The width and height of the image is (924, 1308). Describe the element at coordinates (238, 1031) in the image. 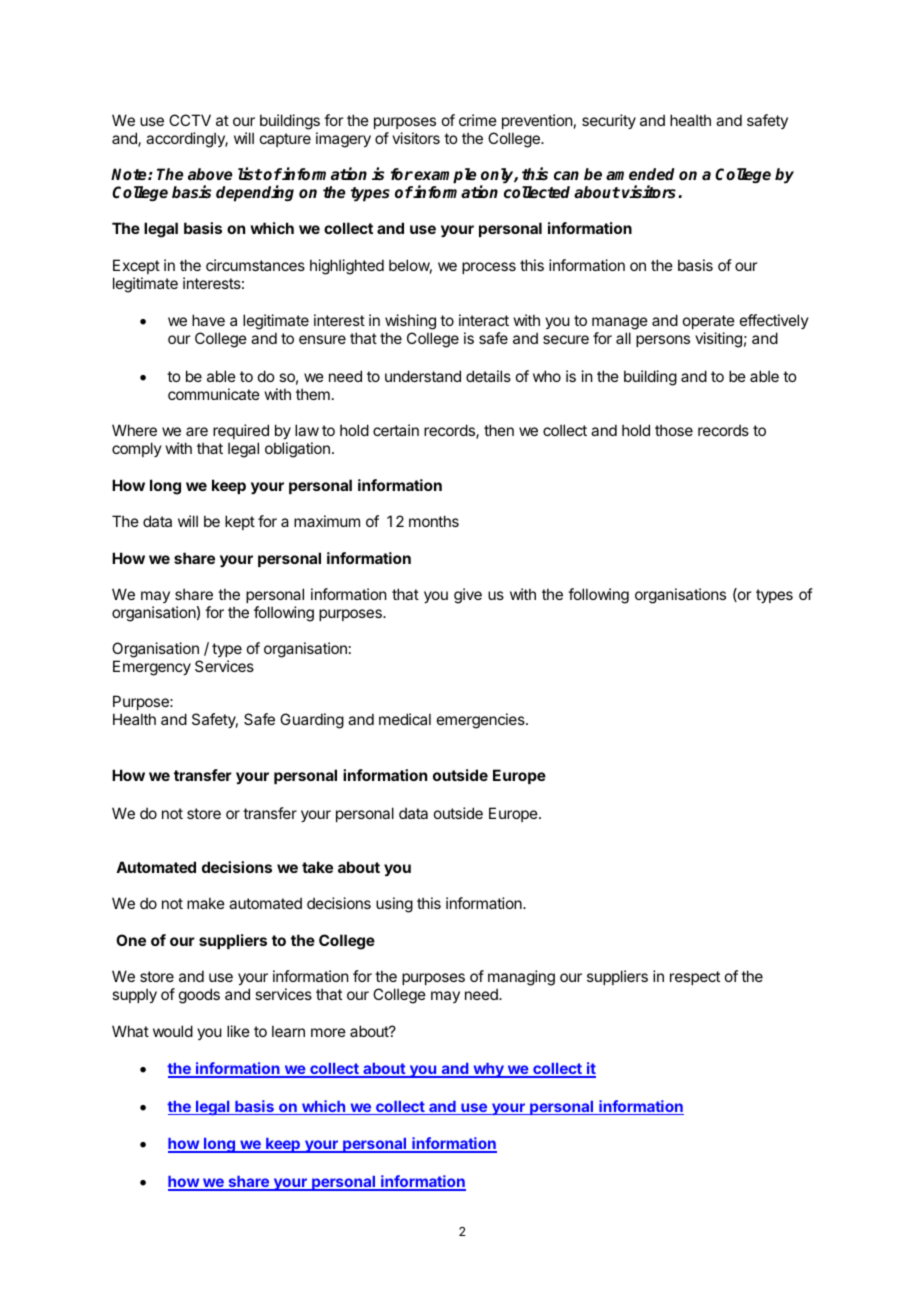

I see `like` at that location.
